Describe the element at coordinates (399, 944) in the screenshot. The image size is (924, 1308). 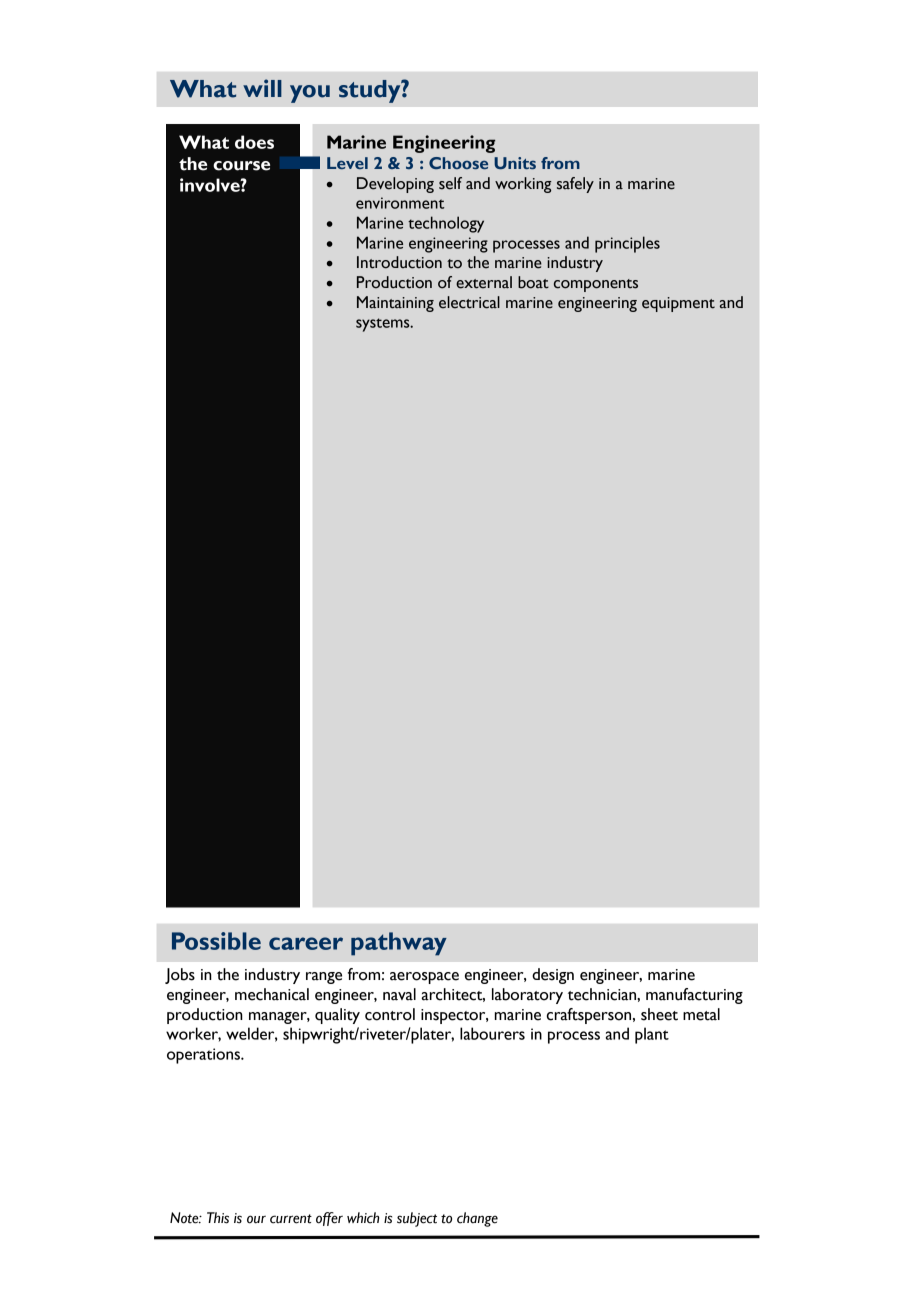
I see `pathway` at that location.
